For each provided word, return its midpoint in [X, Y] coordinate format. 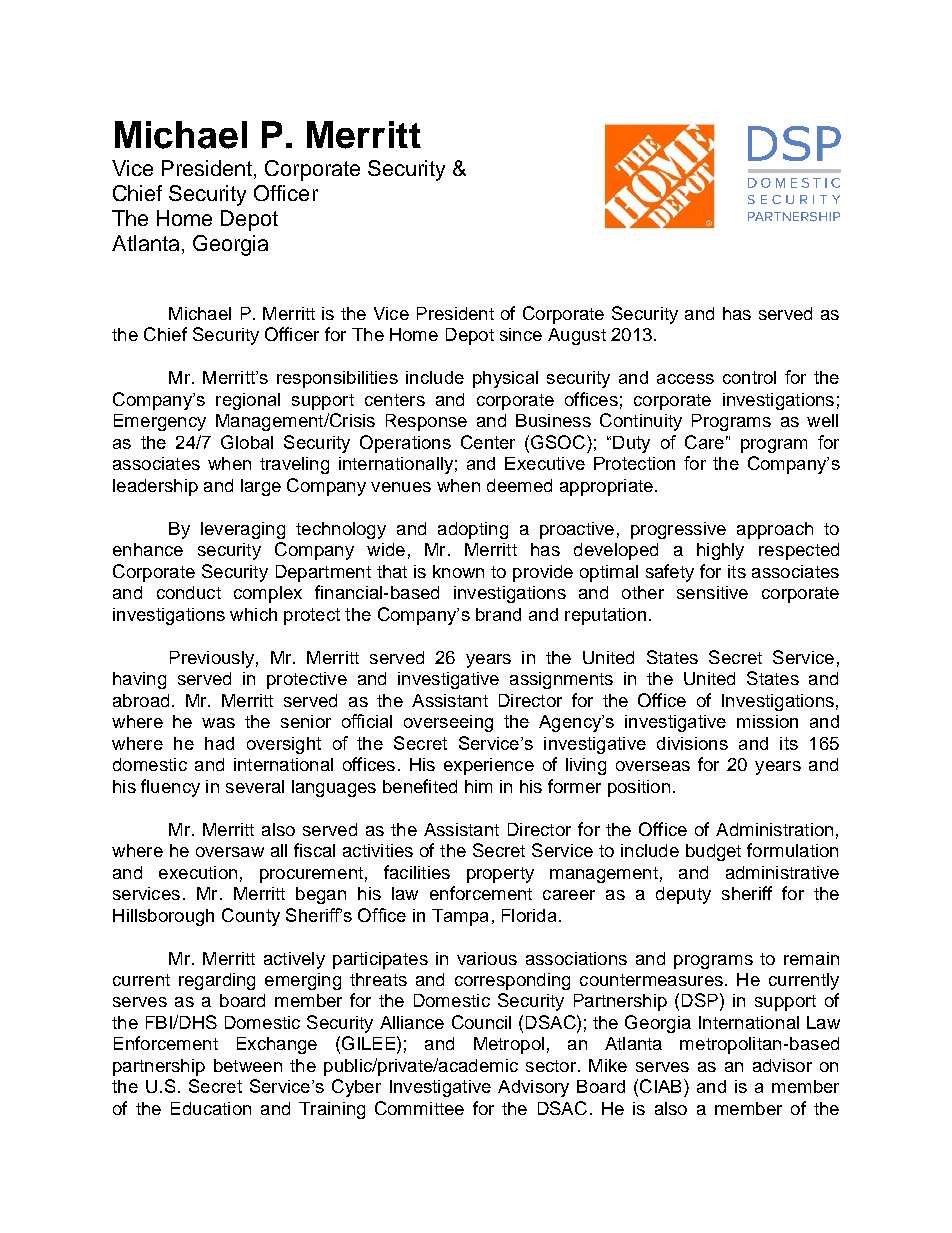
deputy [683, 895]
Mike [608, 1065]
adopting [473, 530]
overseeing [448, 723]
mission [767, 721]
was [218, 723]
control [749, 377]
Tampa [460, 917]
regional [248, 401]
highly [720, 551]
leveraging [243, 530]
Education [211, 1108]
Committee [419, 1108]
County [251, 917]
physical [505, 379]
